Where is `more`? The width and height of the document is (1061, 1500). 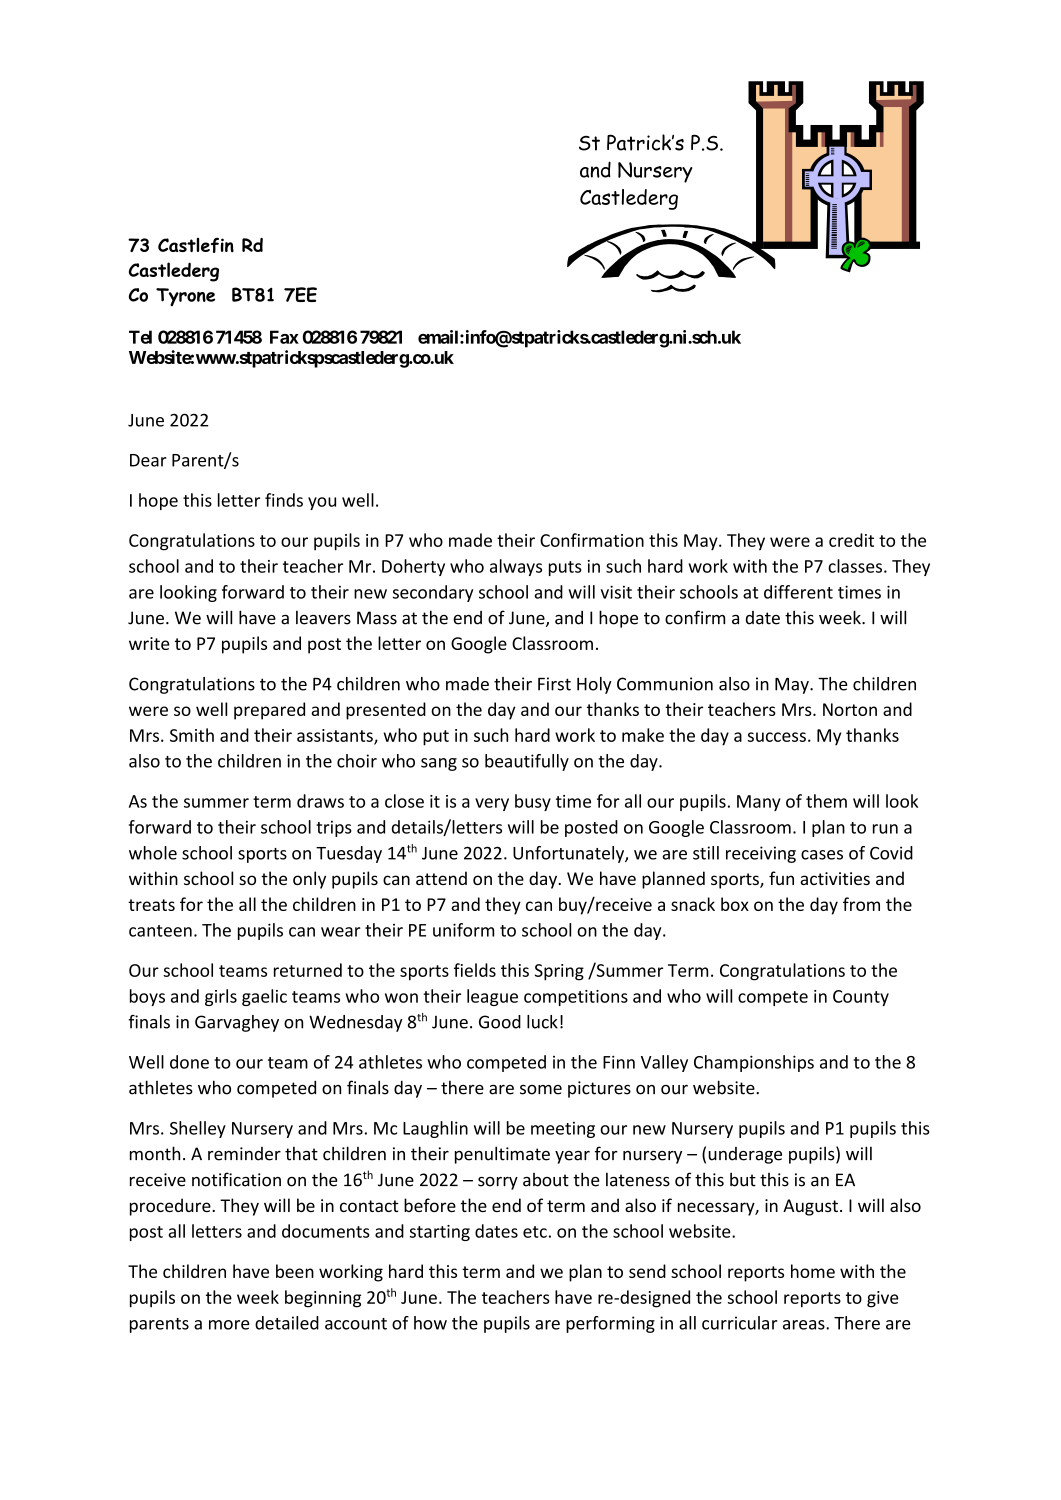
more is located at coordinates (229, 1325).
